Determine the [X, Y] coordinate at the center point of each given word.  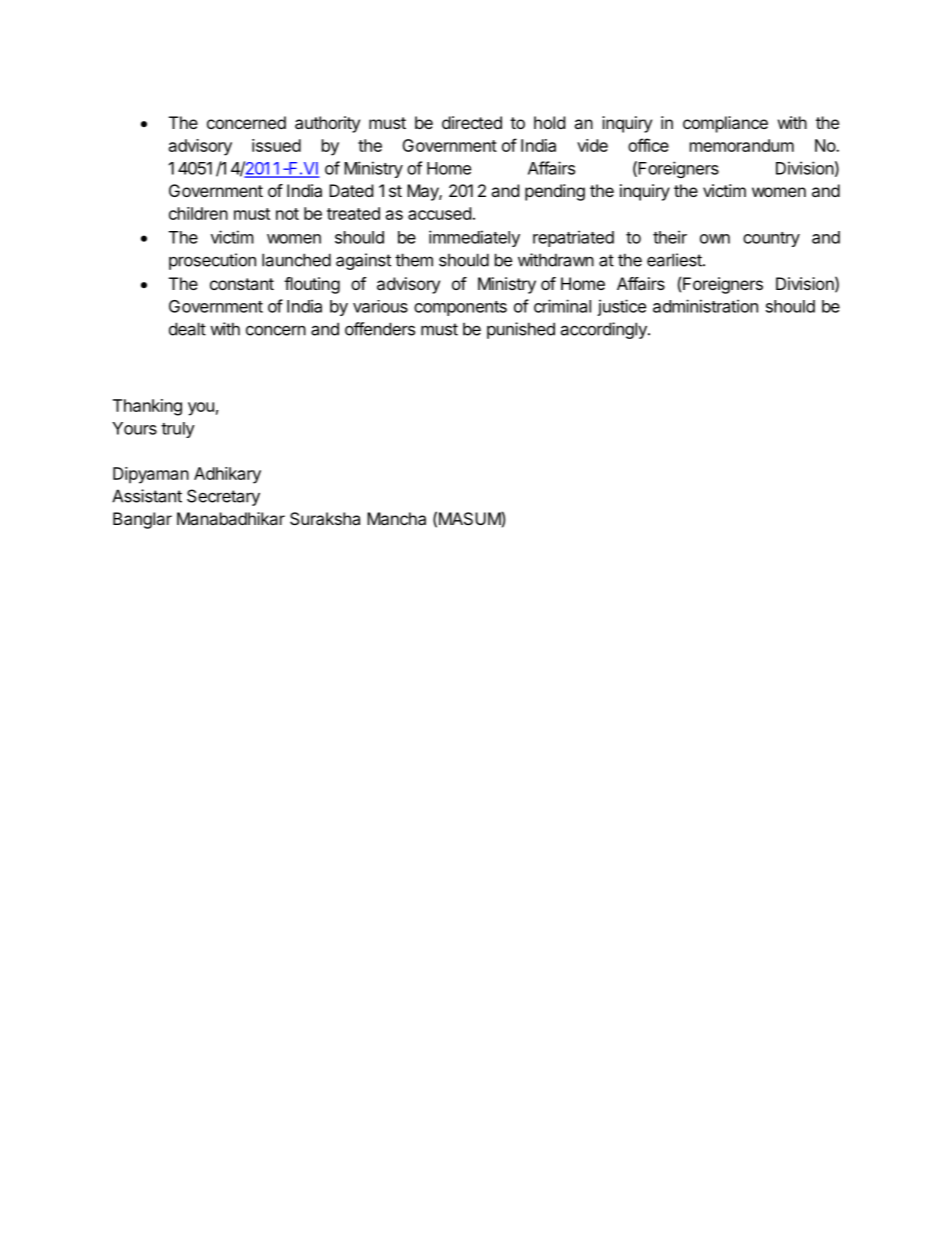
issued [276, 145]
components [460, 308]
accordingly [604, 330]
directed [472, 122]
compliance [725, 124]
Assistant [147, 496]
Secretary [223, 497]
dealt [187, 329]
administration [705, 306]
